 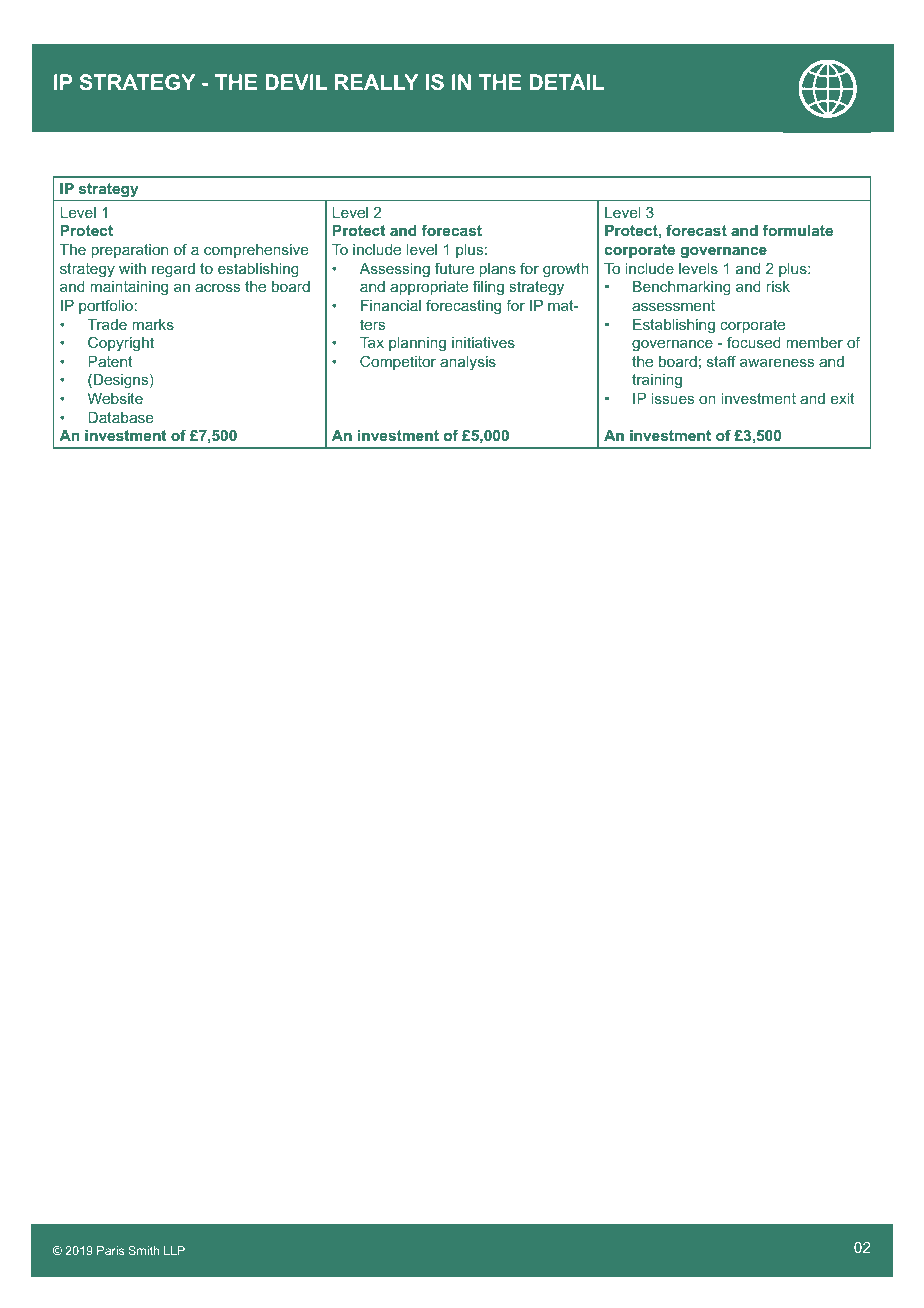 What do you see at coordinates (398, 362) in the document?
I see `Competitor` at bounding box center [398, 362].
